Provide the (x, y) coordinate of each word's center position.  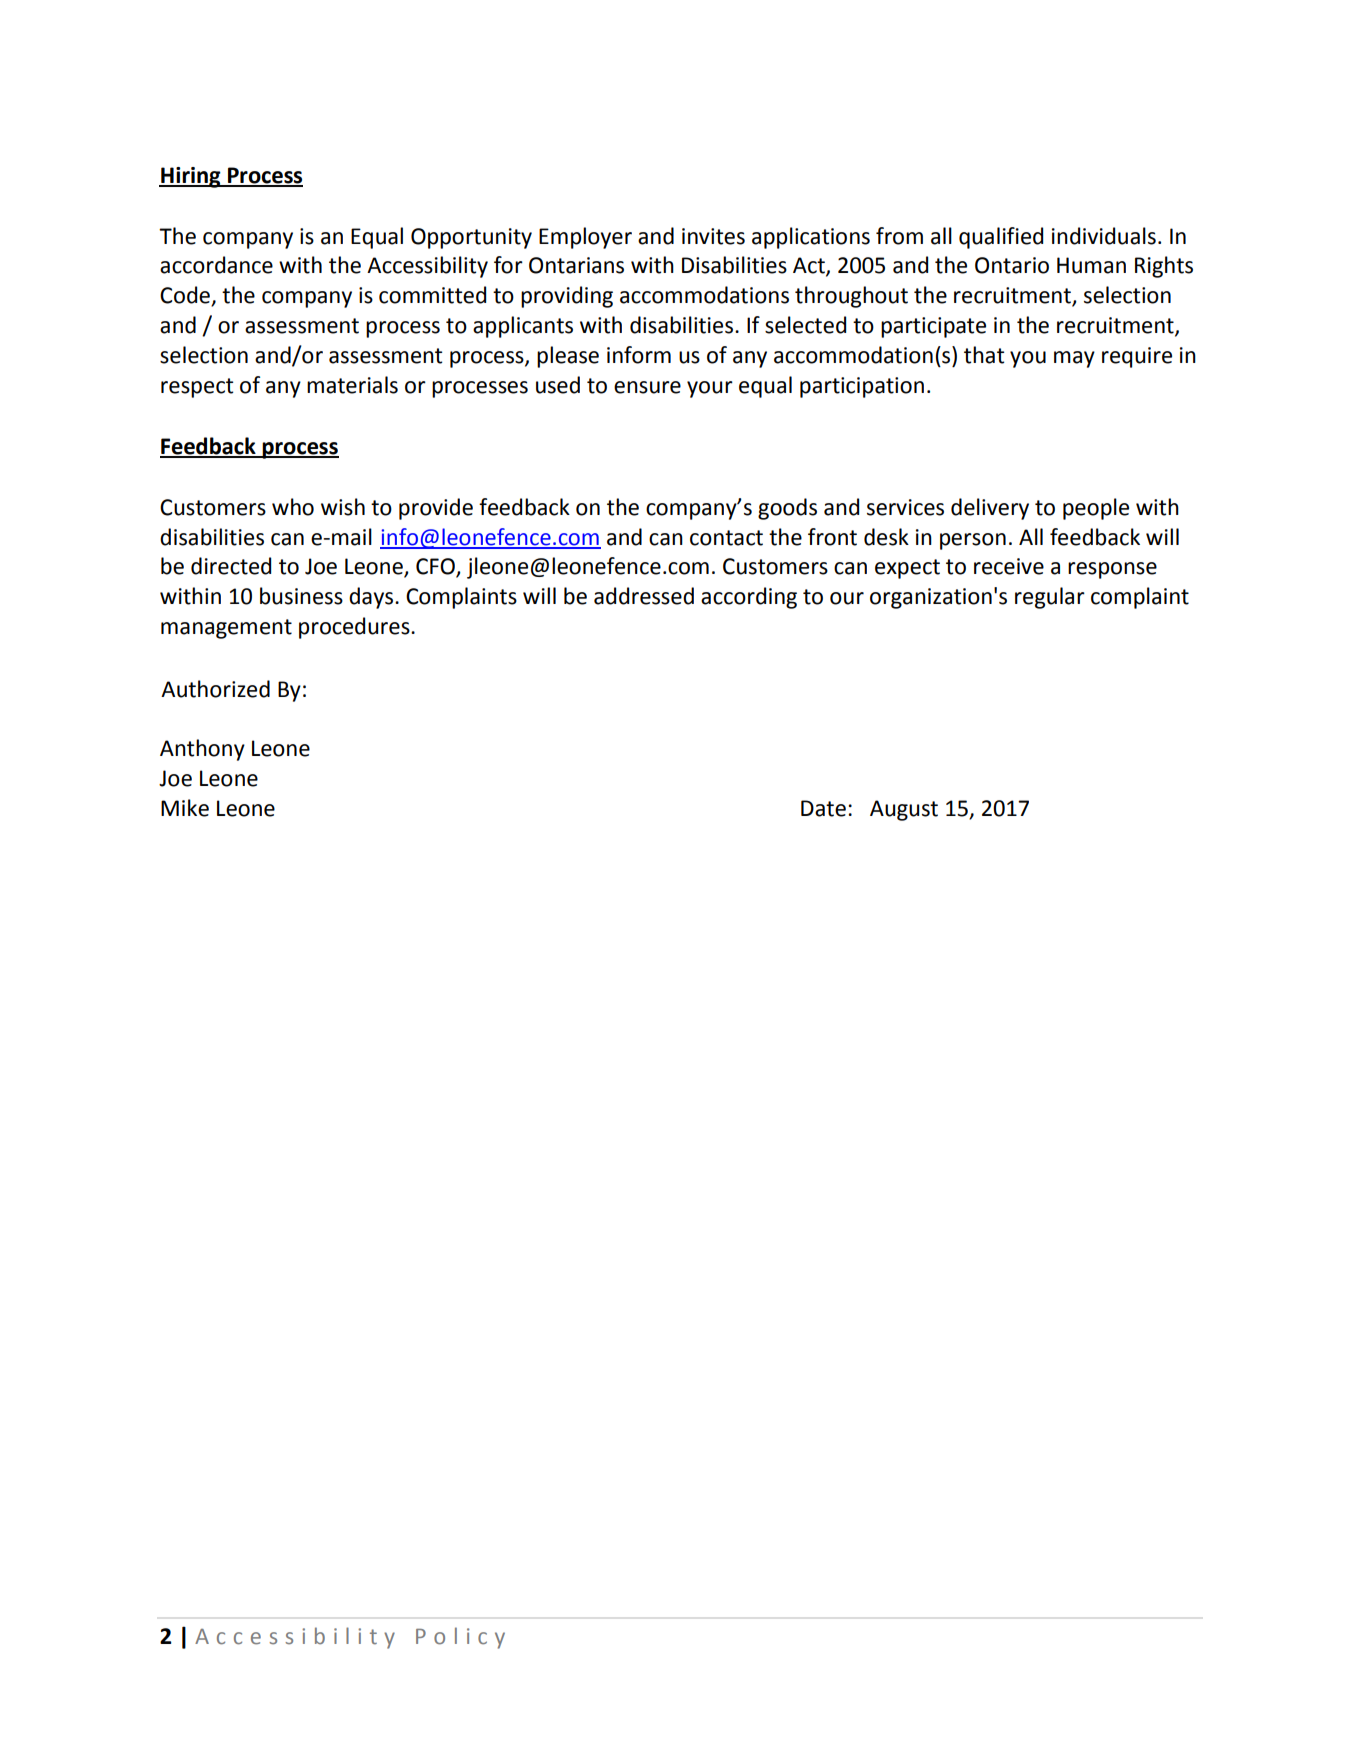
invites (713, 236)
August (904, 810)
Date (823, 808)
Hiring (191, 177)
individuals (1104, 236)
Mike (185, 808)
